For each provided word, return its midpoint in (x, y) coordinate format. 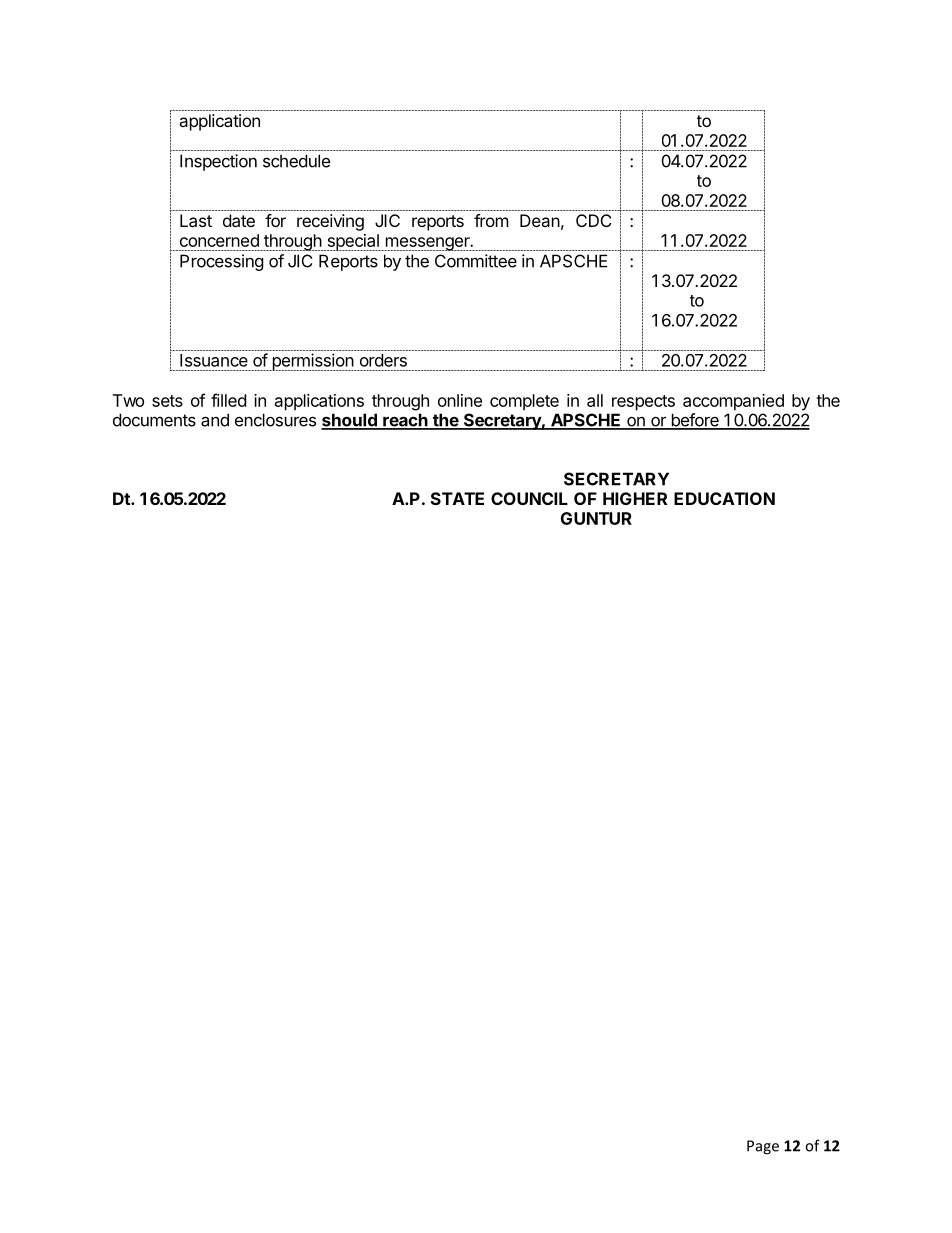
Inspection (218, 162)
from (491, 220)
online (460, 400)
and (215, 420)
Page (763, 1147)
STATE (457, 498)
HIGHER (635, 498)
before (695, 421)
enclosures (275, 420)
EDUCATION (724, 498)
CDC (593, 220)
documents (154, 420)
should (350, 421)
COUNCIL (529, 498)
